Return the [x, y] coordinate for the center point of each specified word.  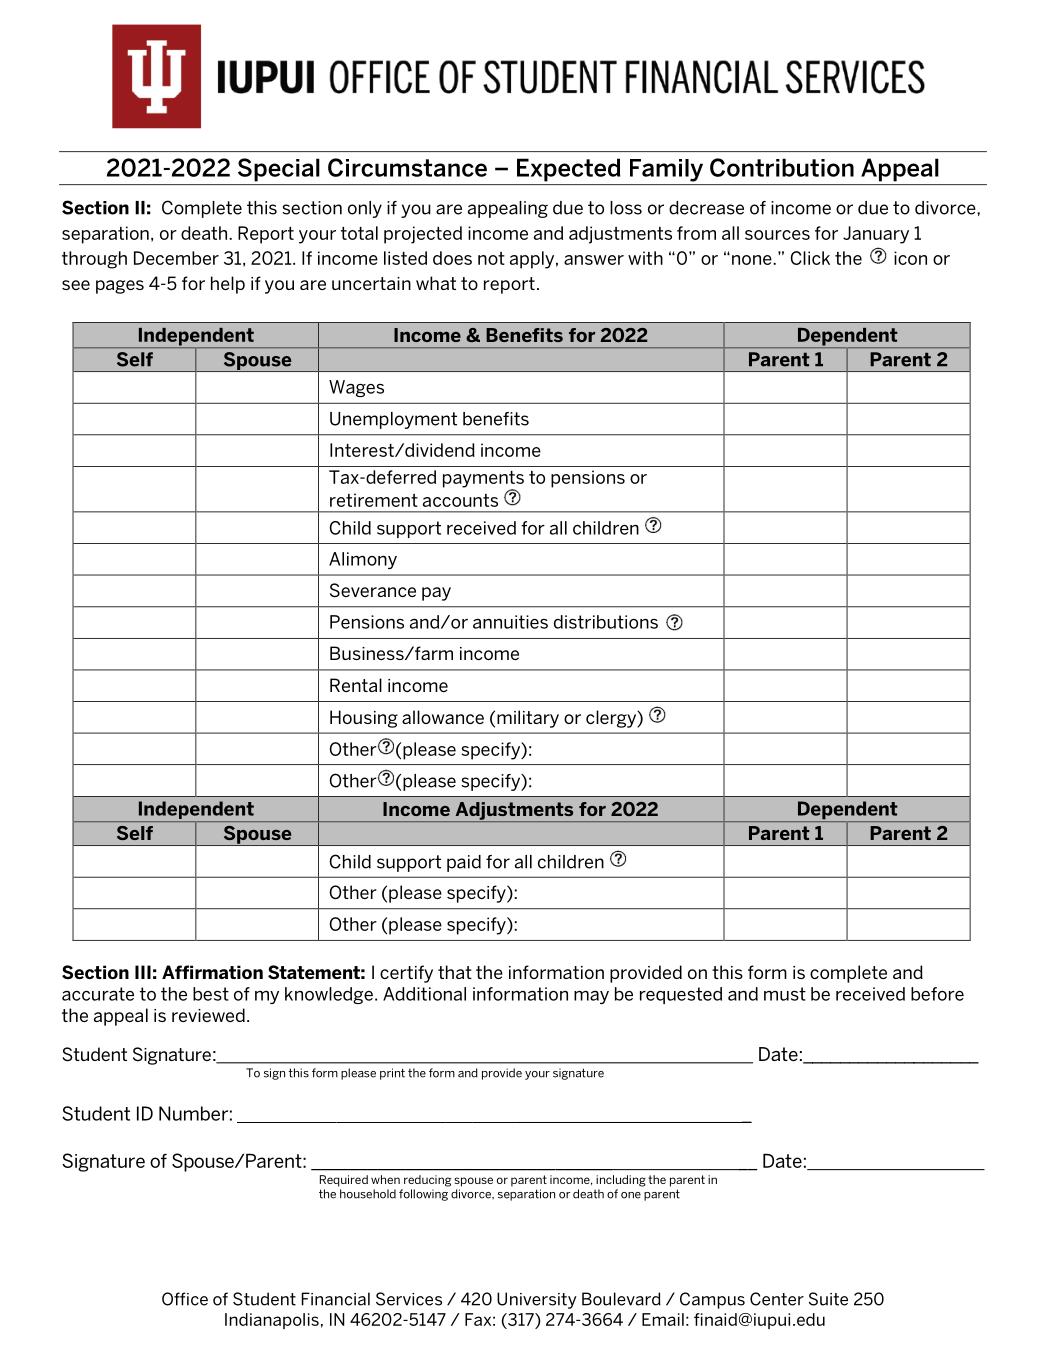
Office [185, 1299]
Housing [364, 719]
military [528, 719]
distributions [606, 622]
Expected [568, 170]
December [176, 258]
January [876, 235]
